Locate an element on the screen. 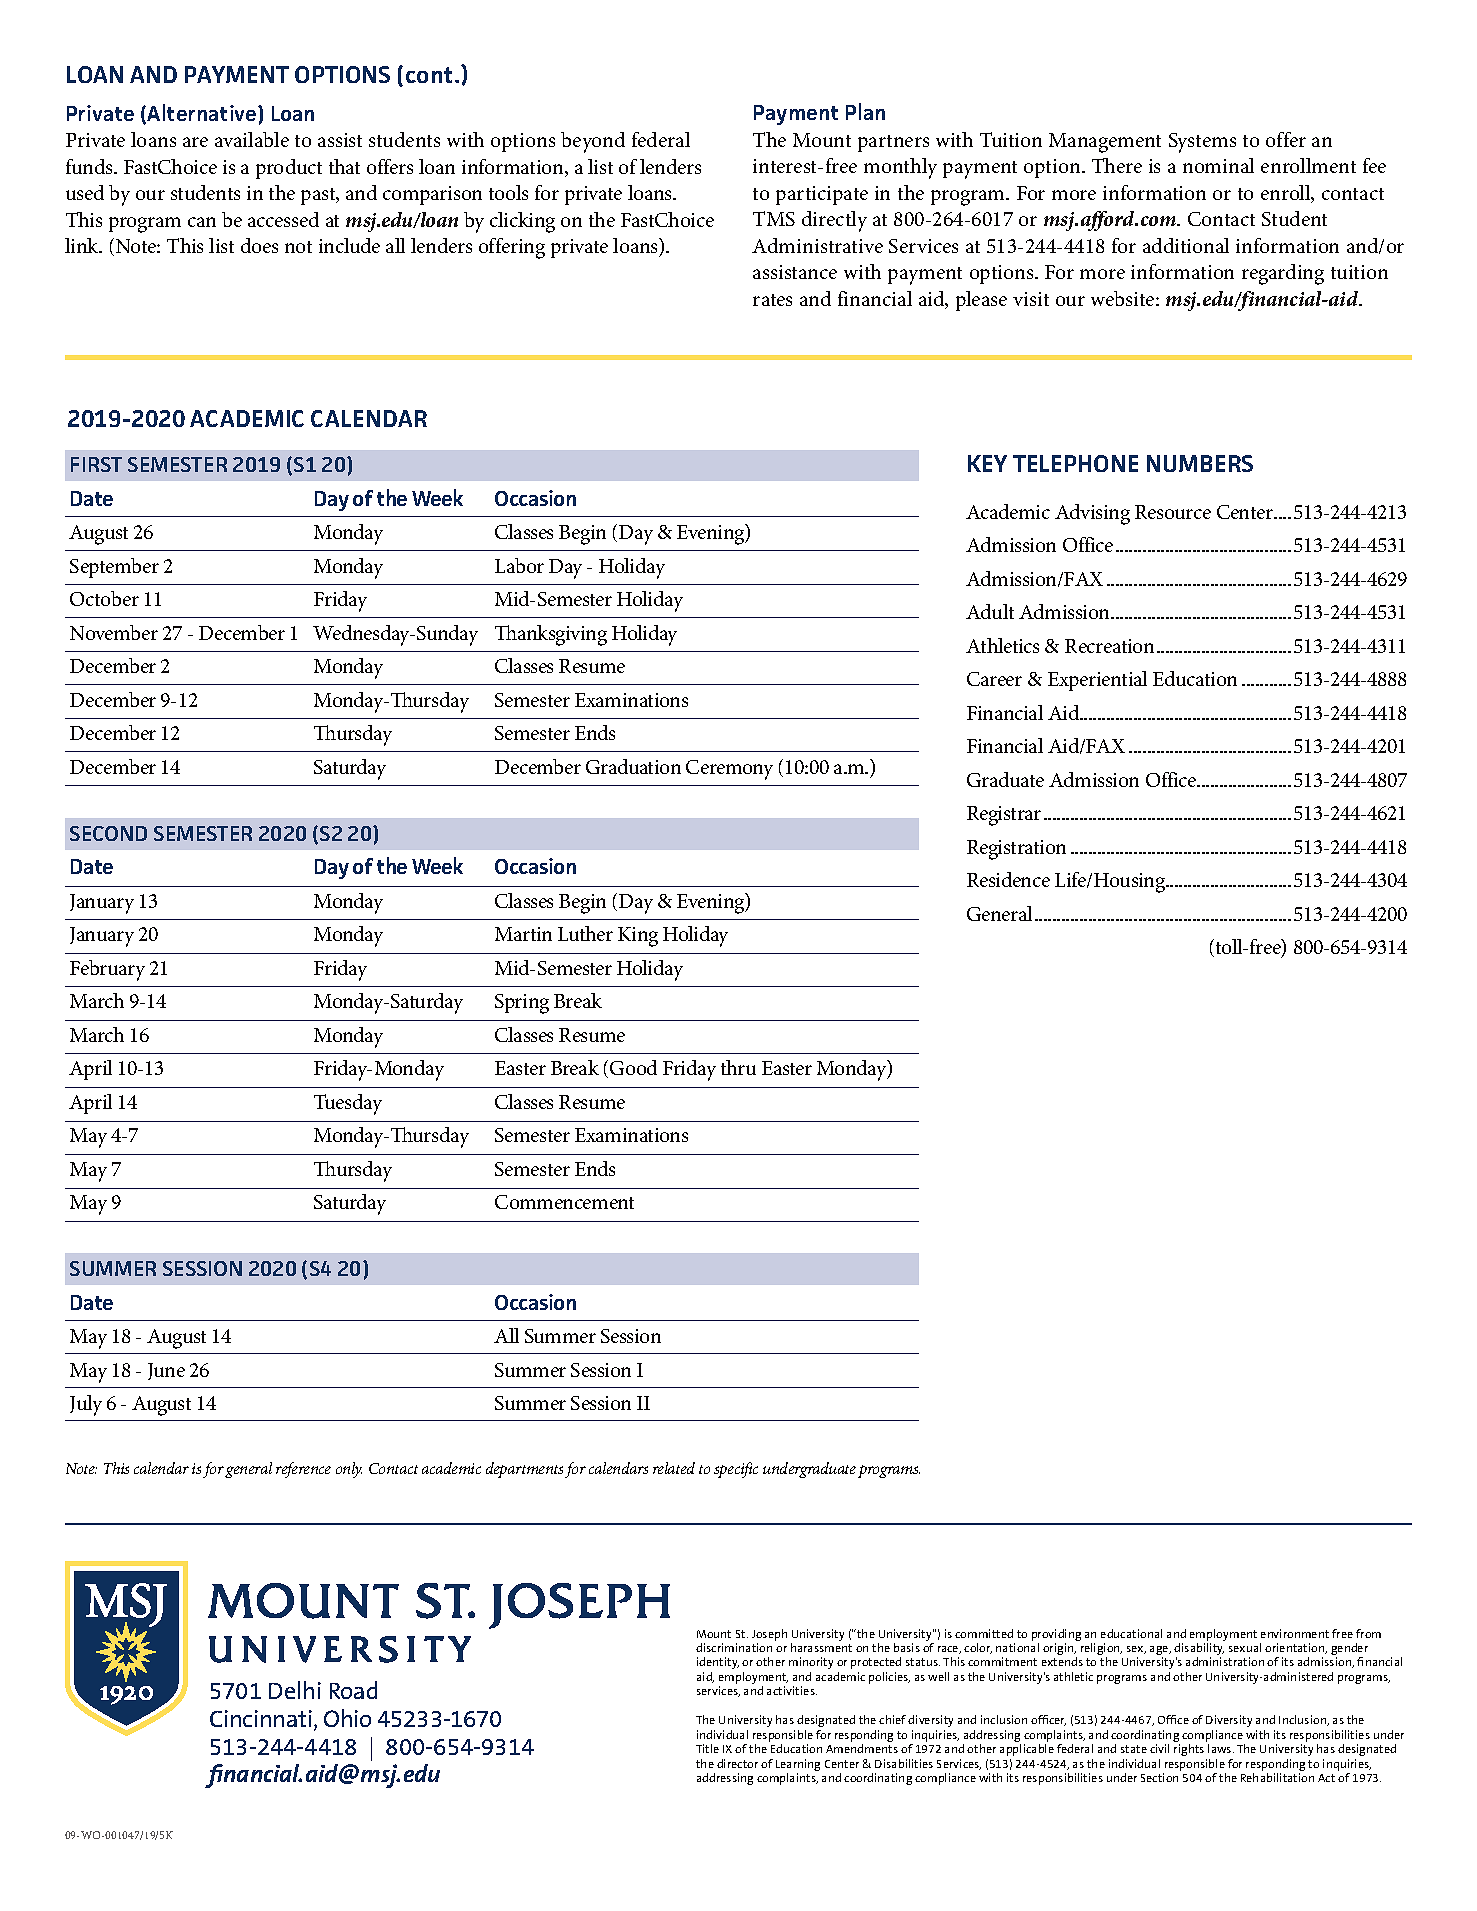  Residence is located at coordinates (1008, 879).
